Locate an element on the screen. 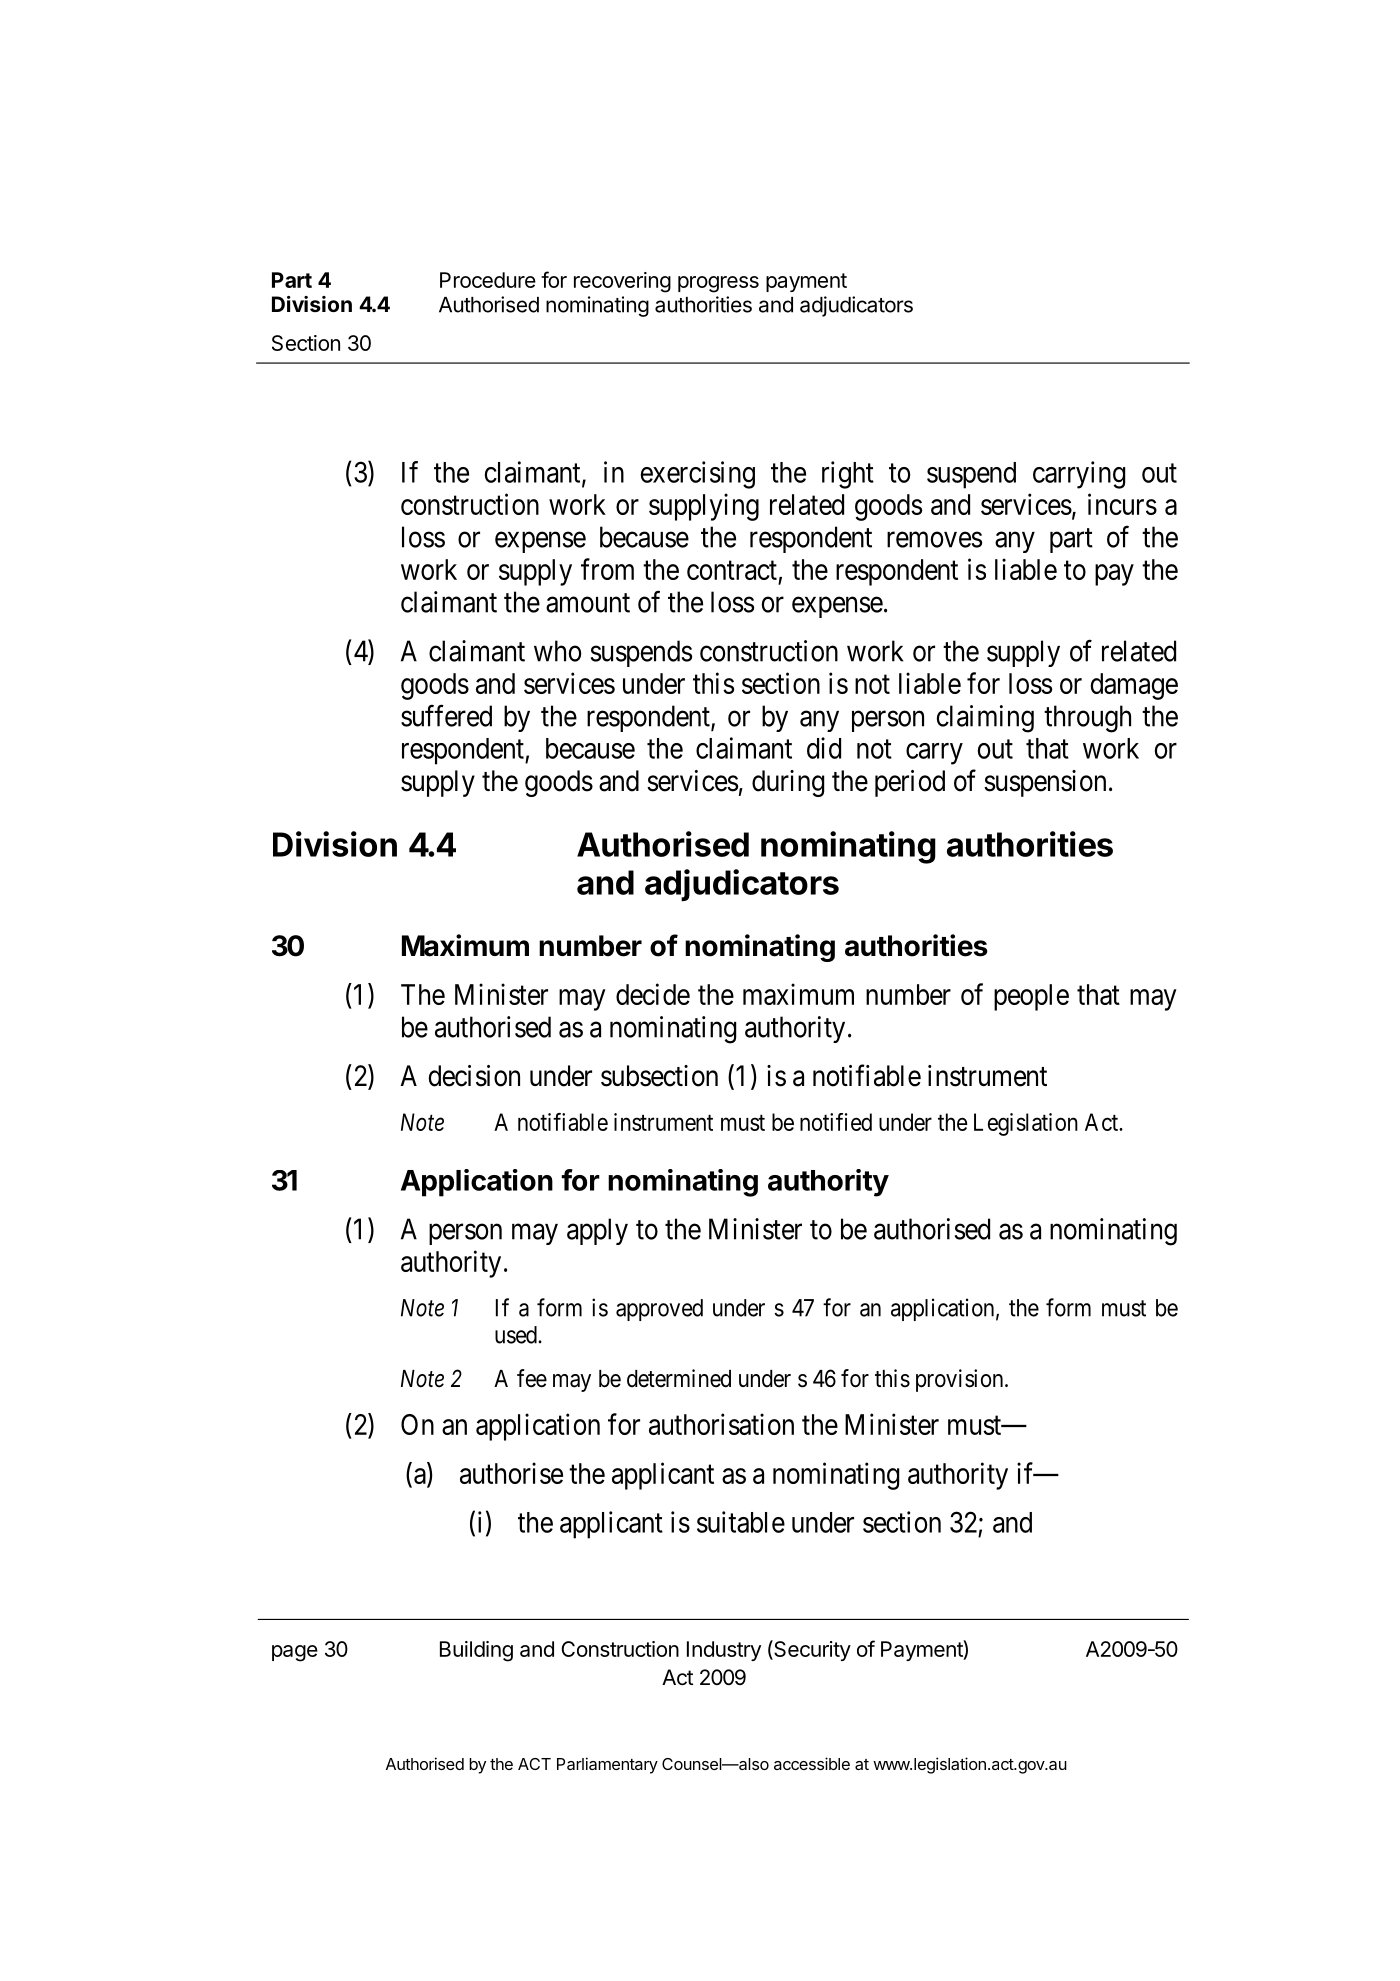  provision is located at coordinates (961, 1380).
